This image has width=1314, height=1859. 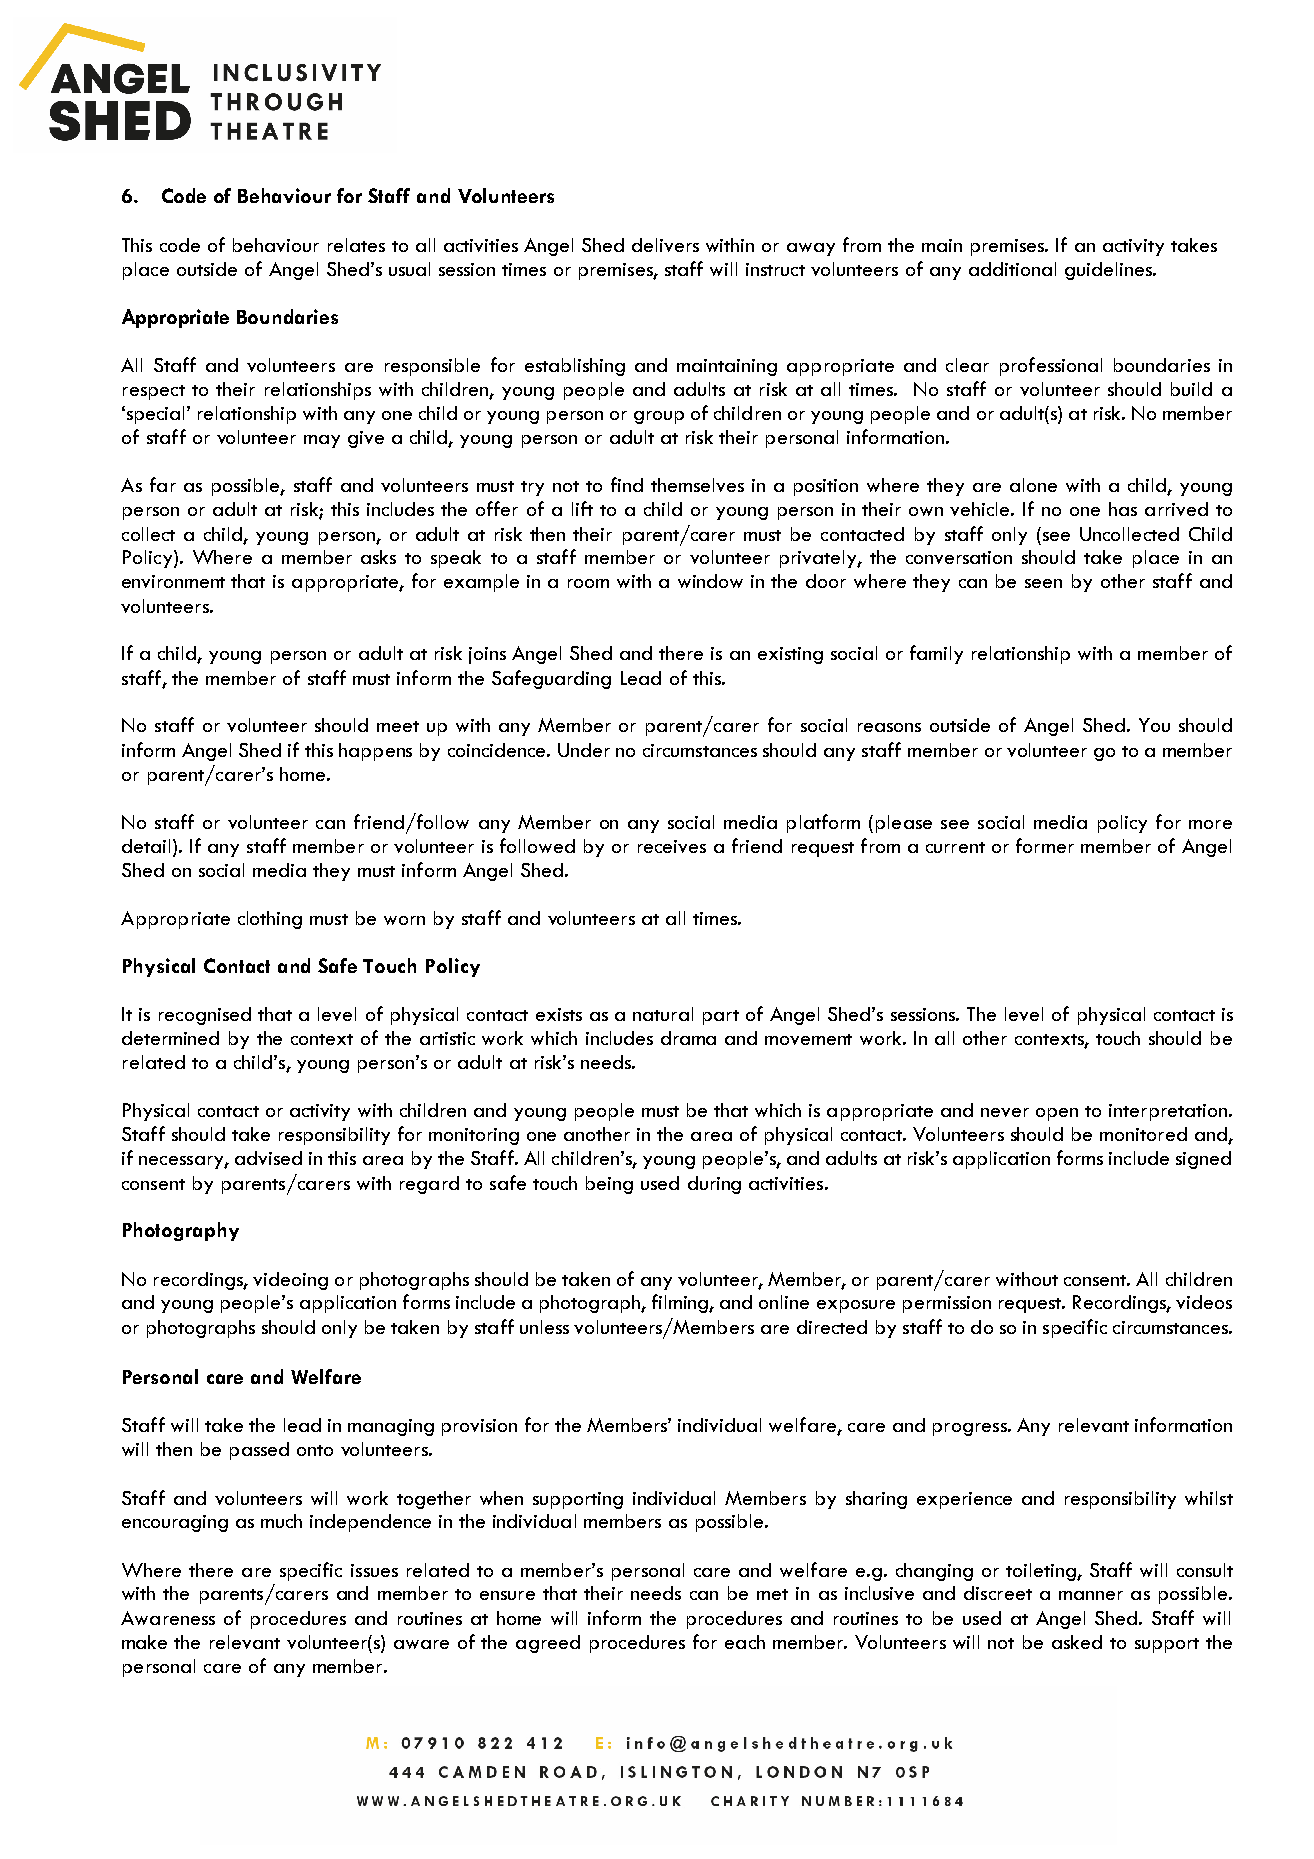 What do you see at coordinates (1204, 1302) in the image?
I see `videos` at bounding box center [1204, 1302].
